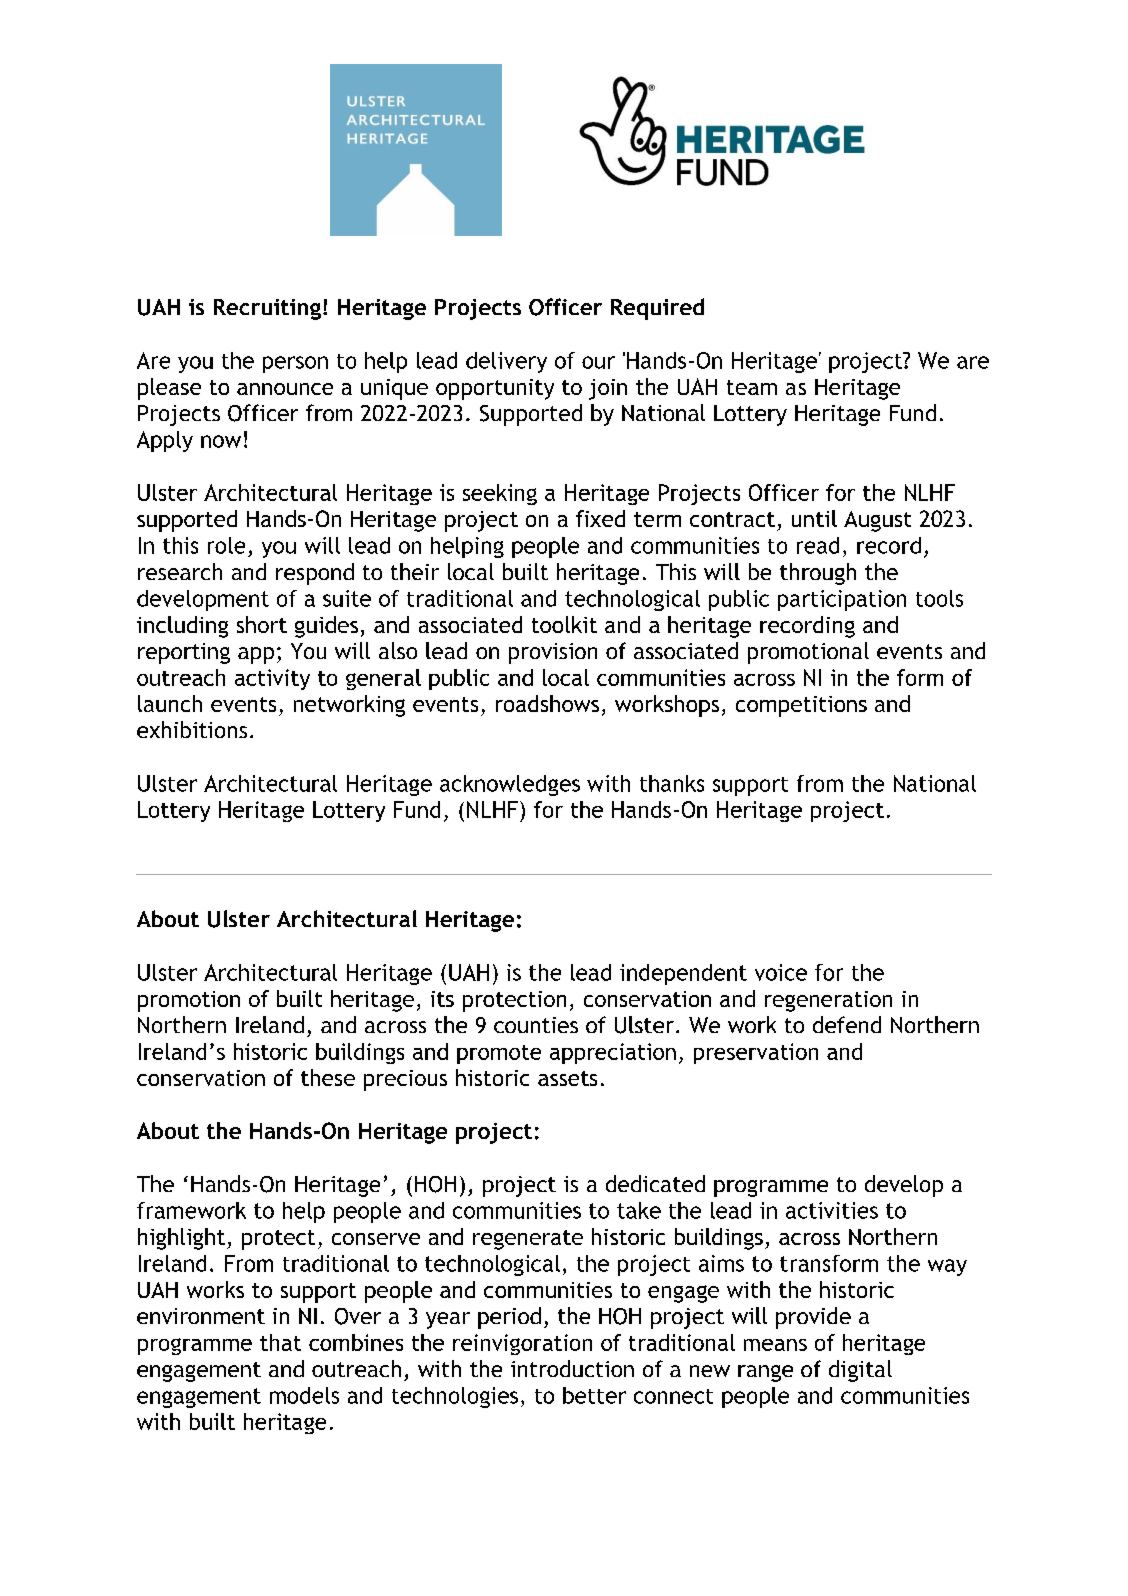 The width and height of the screenshot is (1128, 1596). Describe the element at coordinates (752, 387) in the screenshot. I see `team` at that location.
